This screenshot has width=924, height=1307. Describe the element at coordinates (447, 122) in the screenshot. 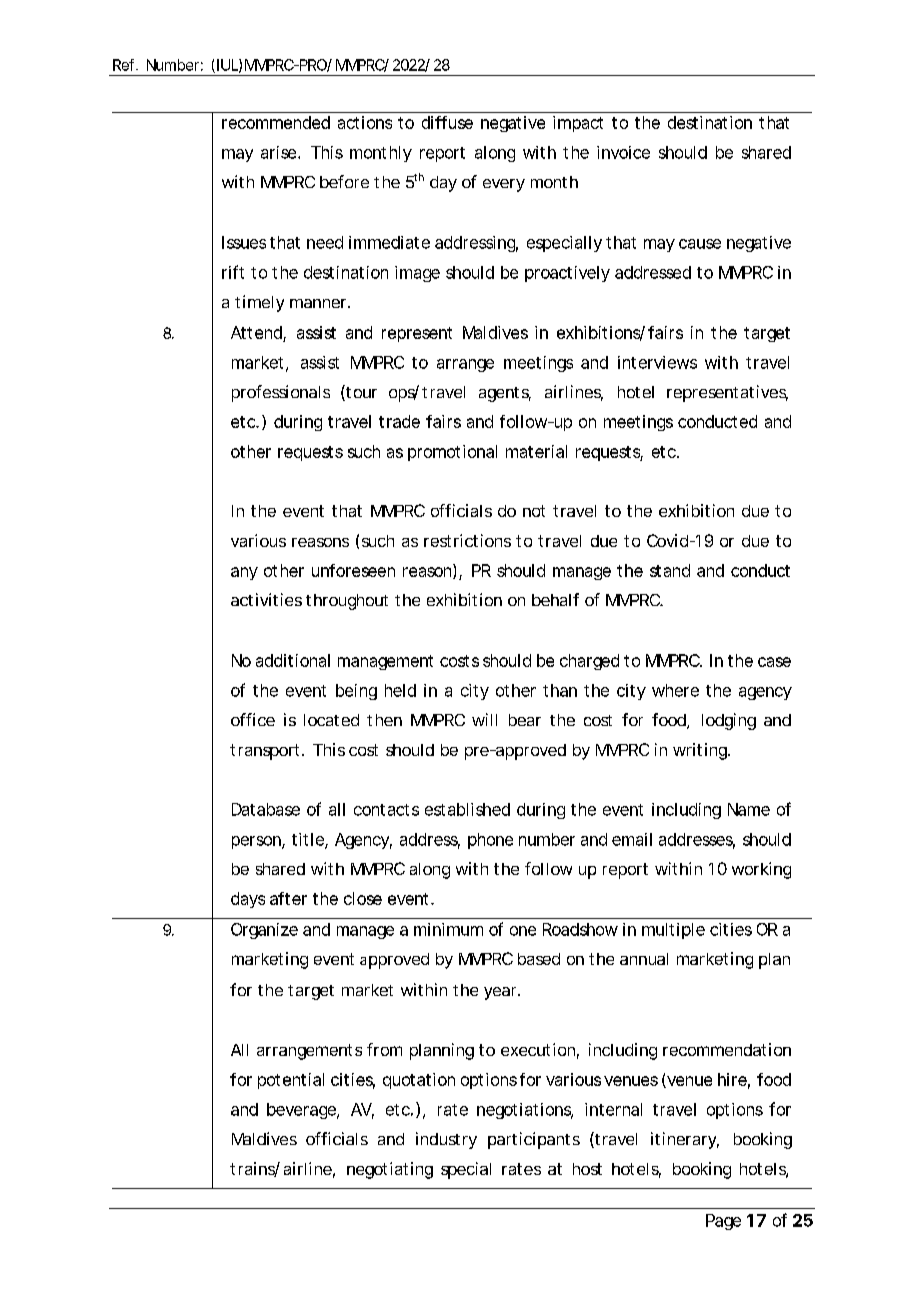

I see `diffuse` at that location.
